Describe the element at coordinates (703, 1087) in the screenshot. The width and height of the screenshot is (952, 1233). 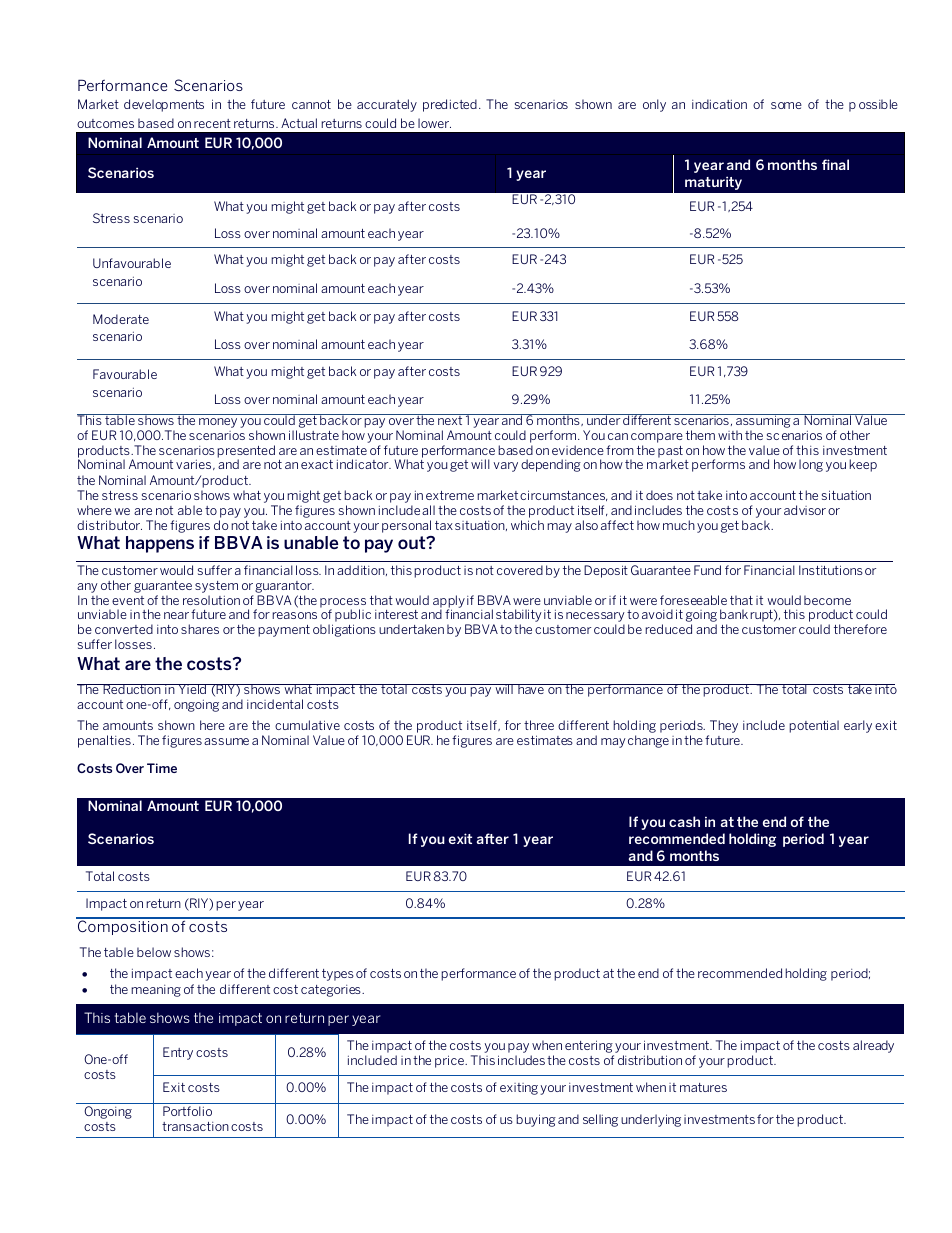
I see `matures` at that location.
